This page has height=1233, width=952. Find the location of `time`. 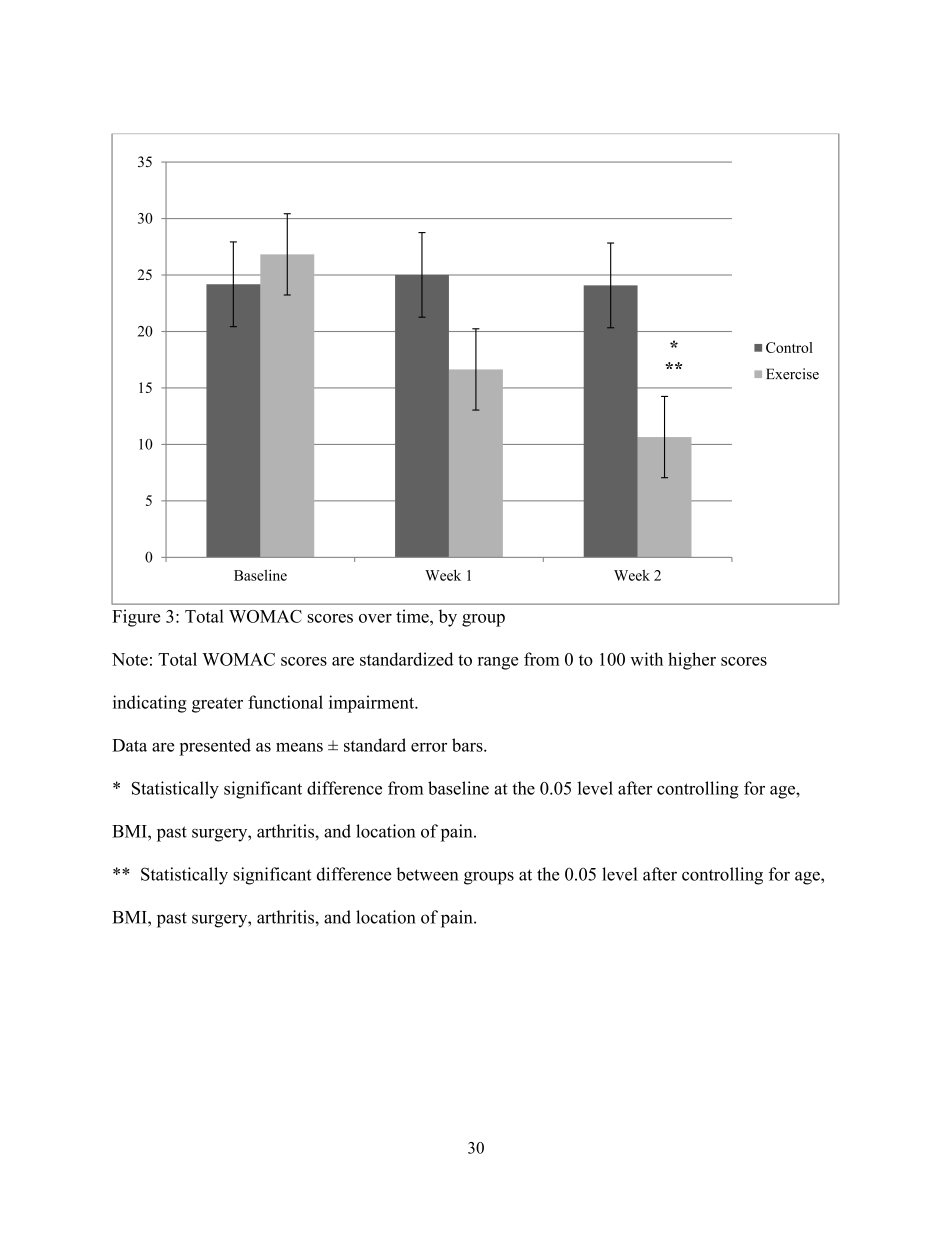

time is located at coordinates (413, 616).
